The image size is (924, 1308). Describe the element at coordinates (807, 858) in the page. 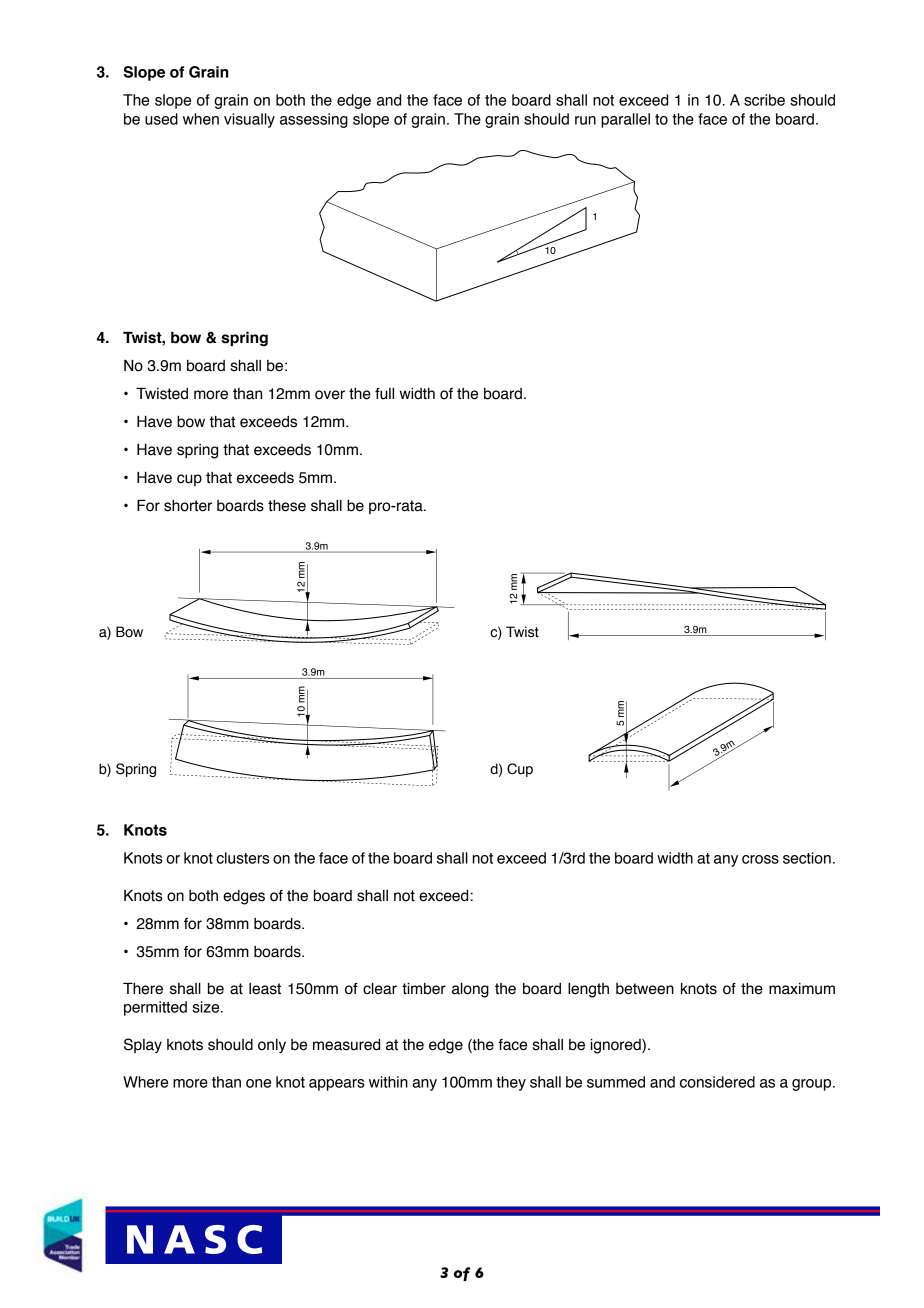

I see `section` at that location.
